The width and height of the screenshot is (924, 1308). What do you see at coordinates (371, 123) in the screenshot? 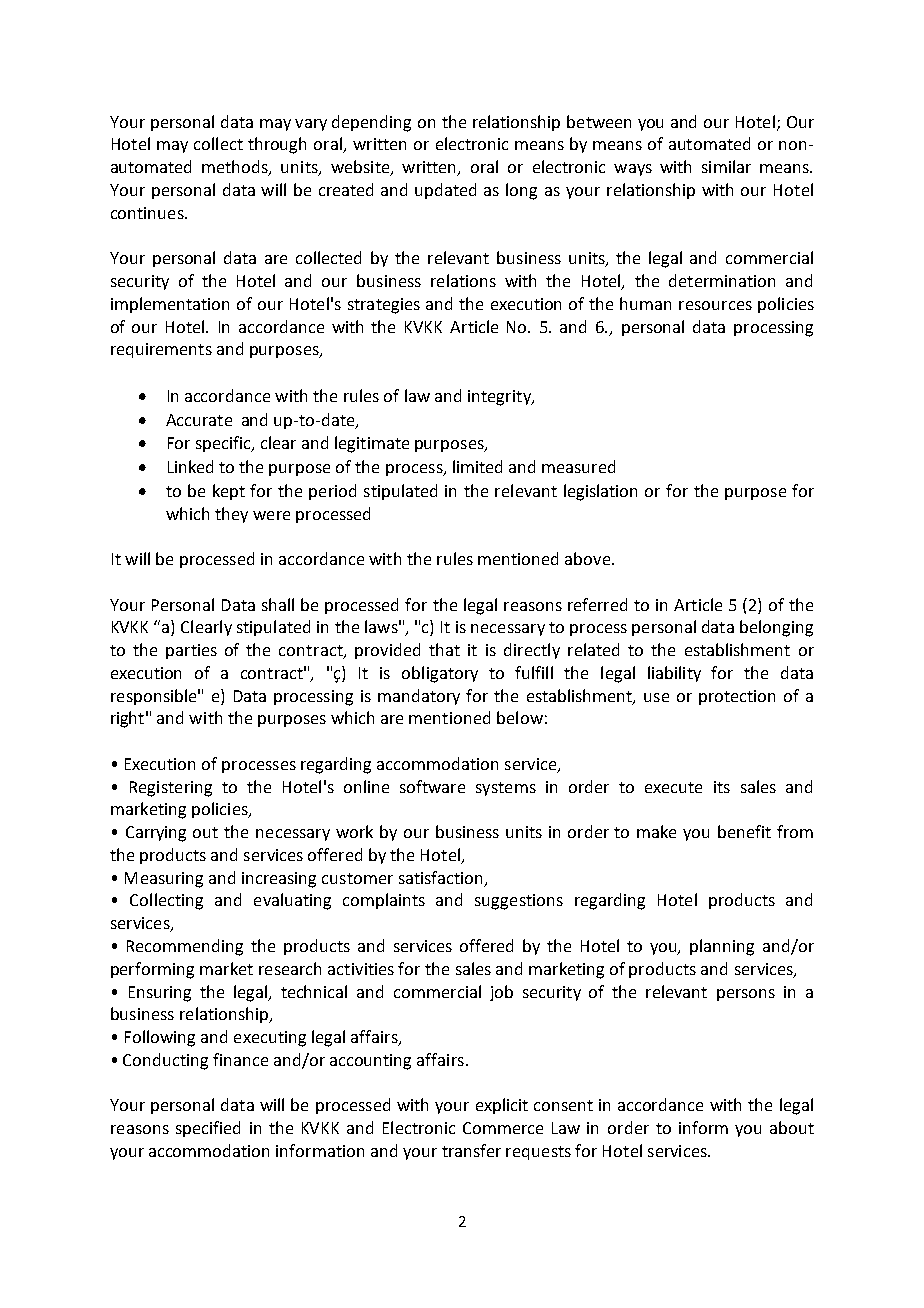
I see `depending` at bounding box center [371, 123].
